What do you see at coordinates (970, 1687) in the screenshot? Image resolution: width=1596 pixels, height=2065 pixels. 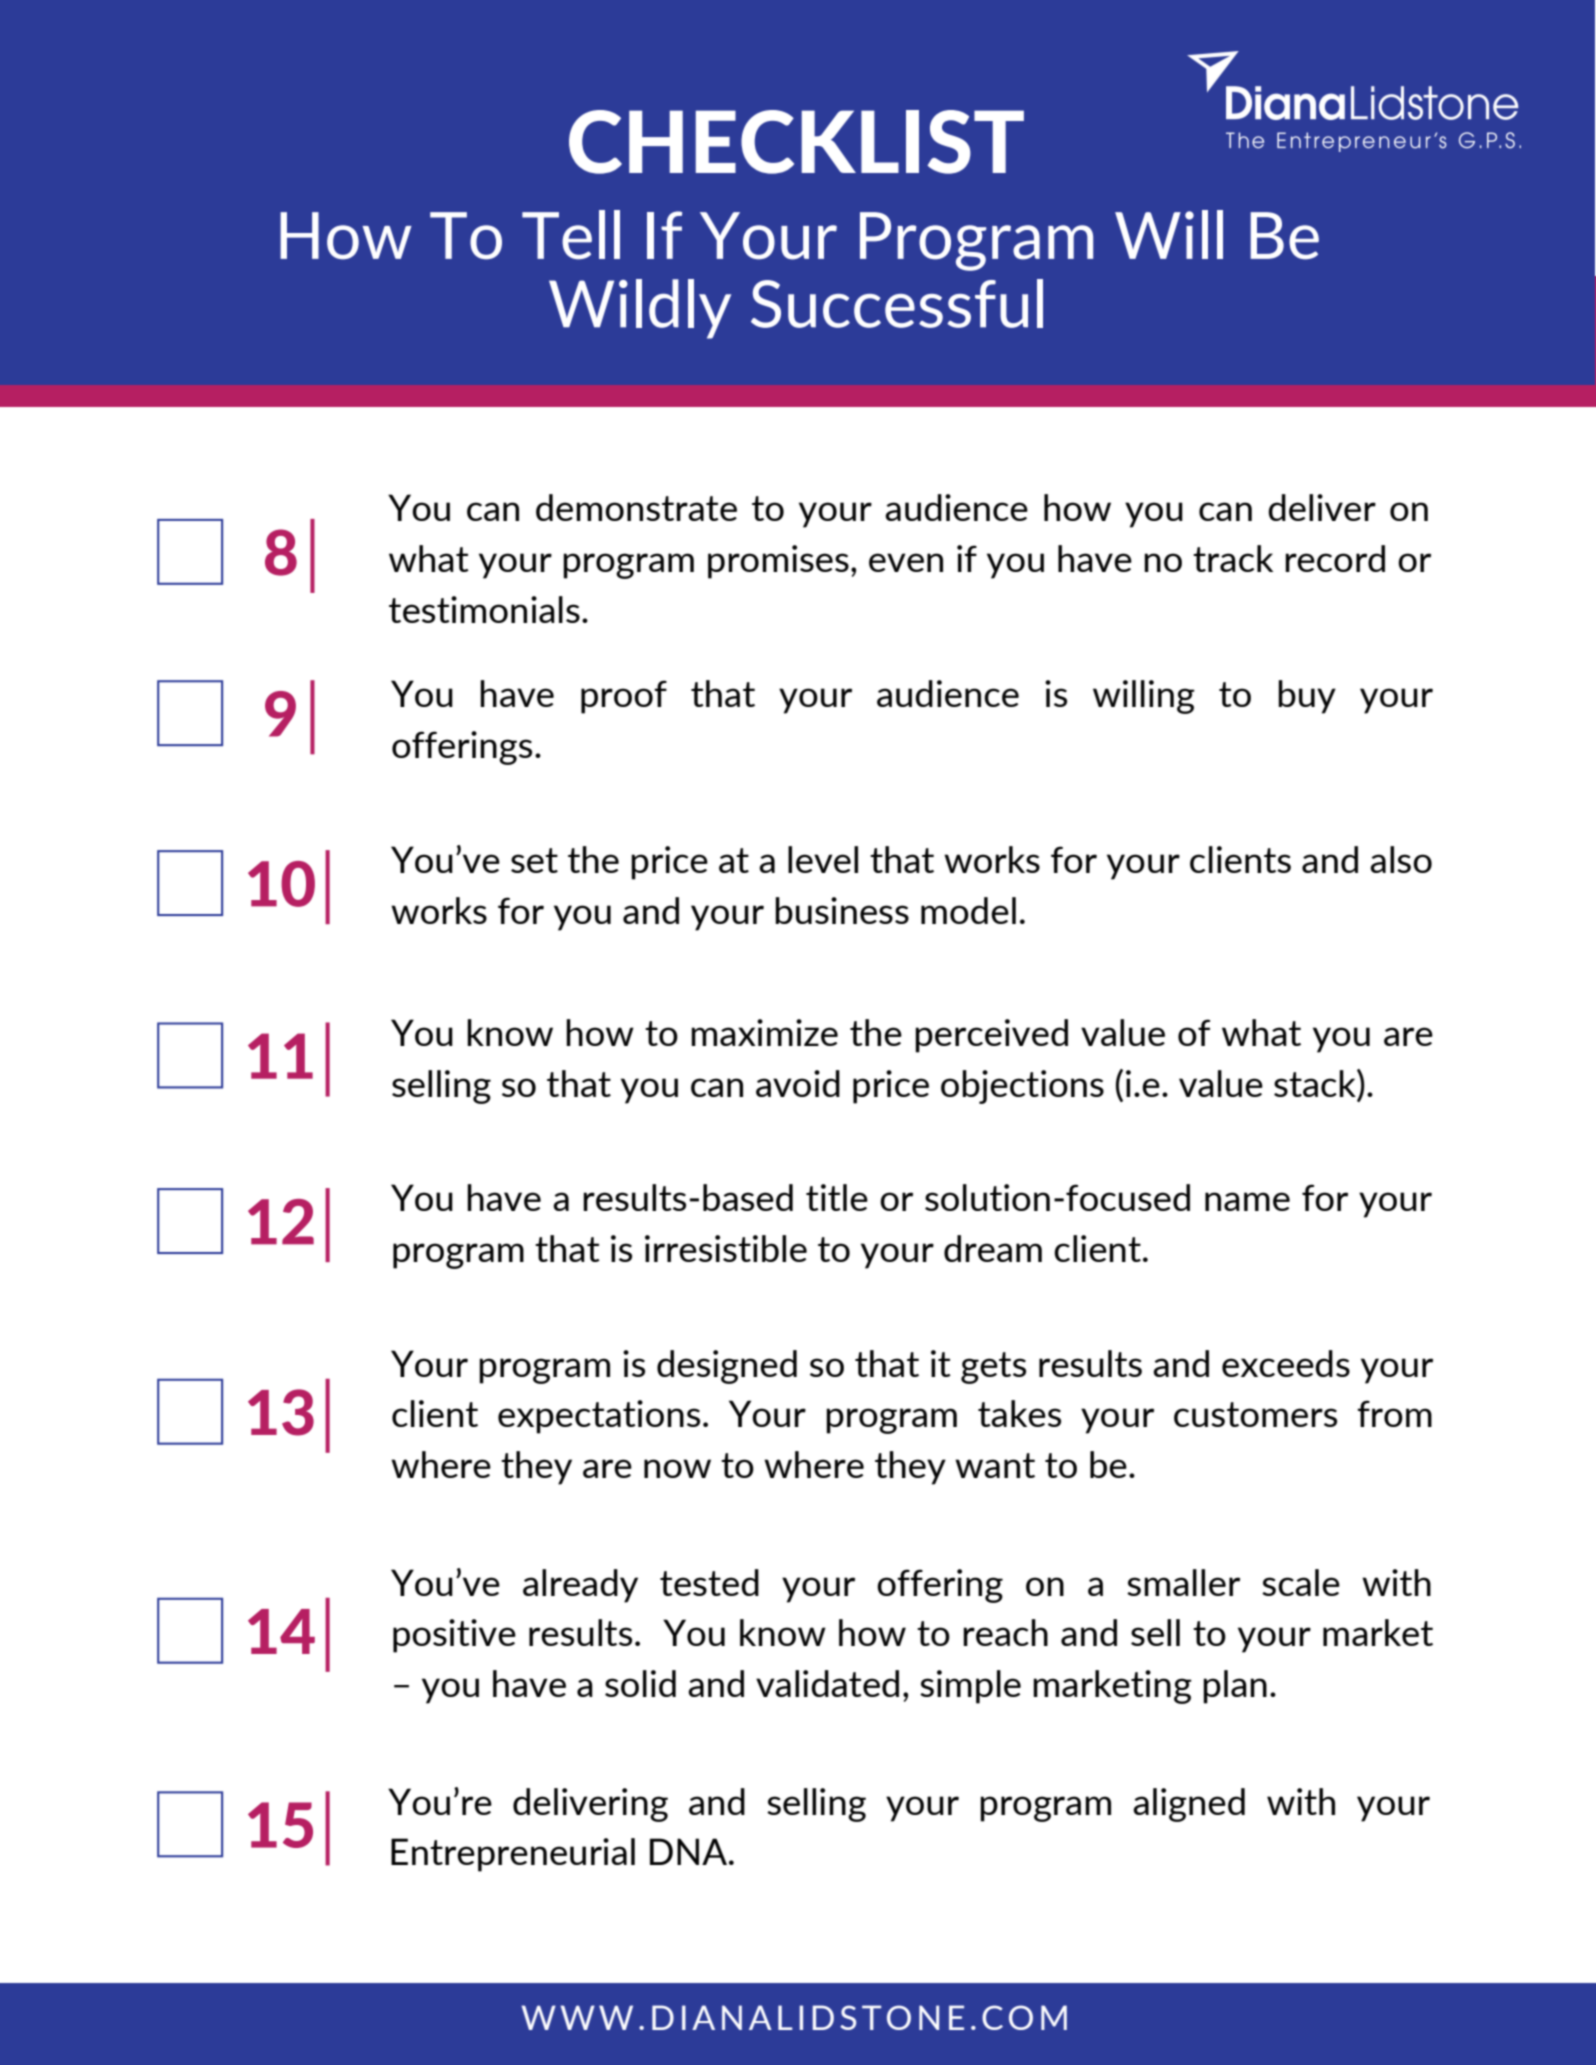 I see `simple` at bounding box center [970, 1687].
